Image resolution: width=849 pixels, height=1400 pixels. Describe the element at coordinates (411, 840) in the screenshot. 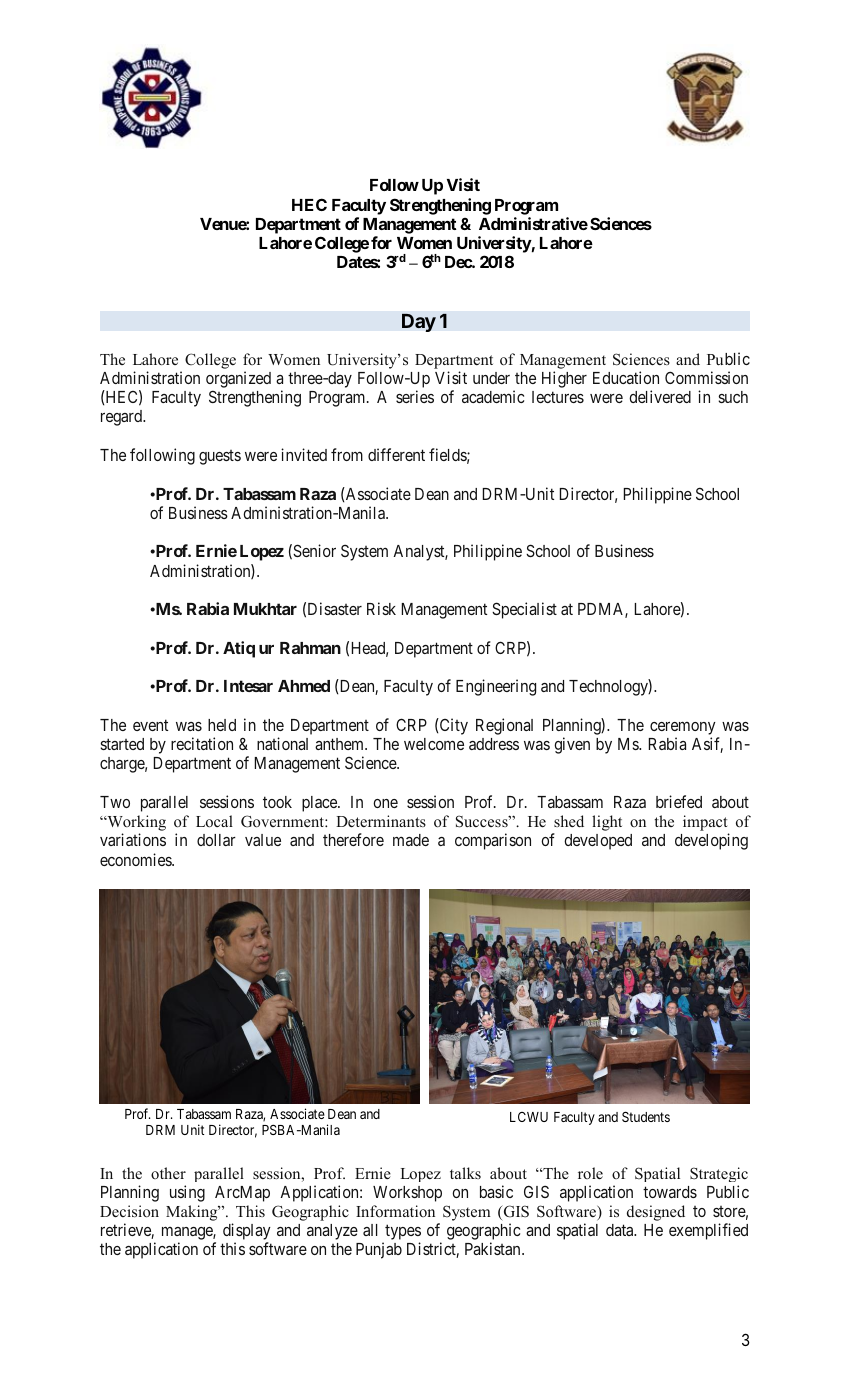

I see `made` at that location.
